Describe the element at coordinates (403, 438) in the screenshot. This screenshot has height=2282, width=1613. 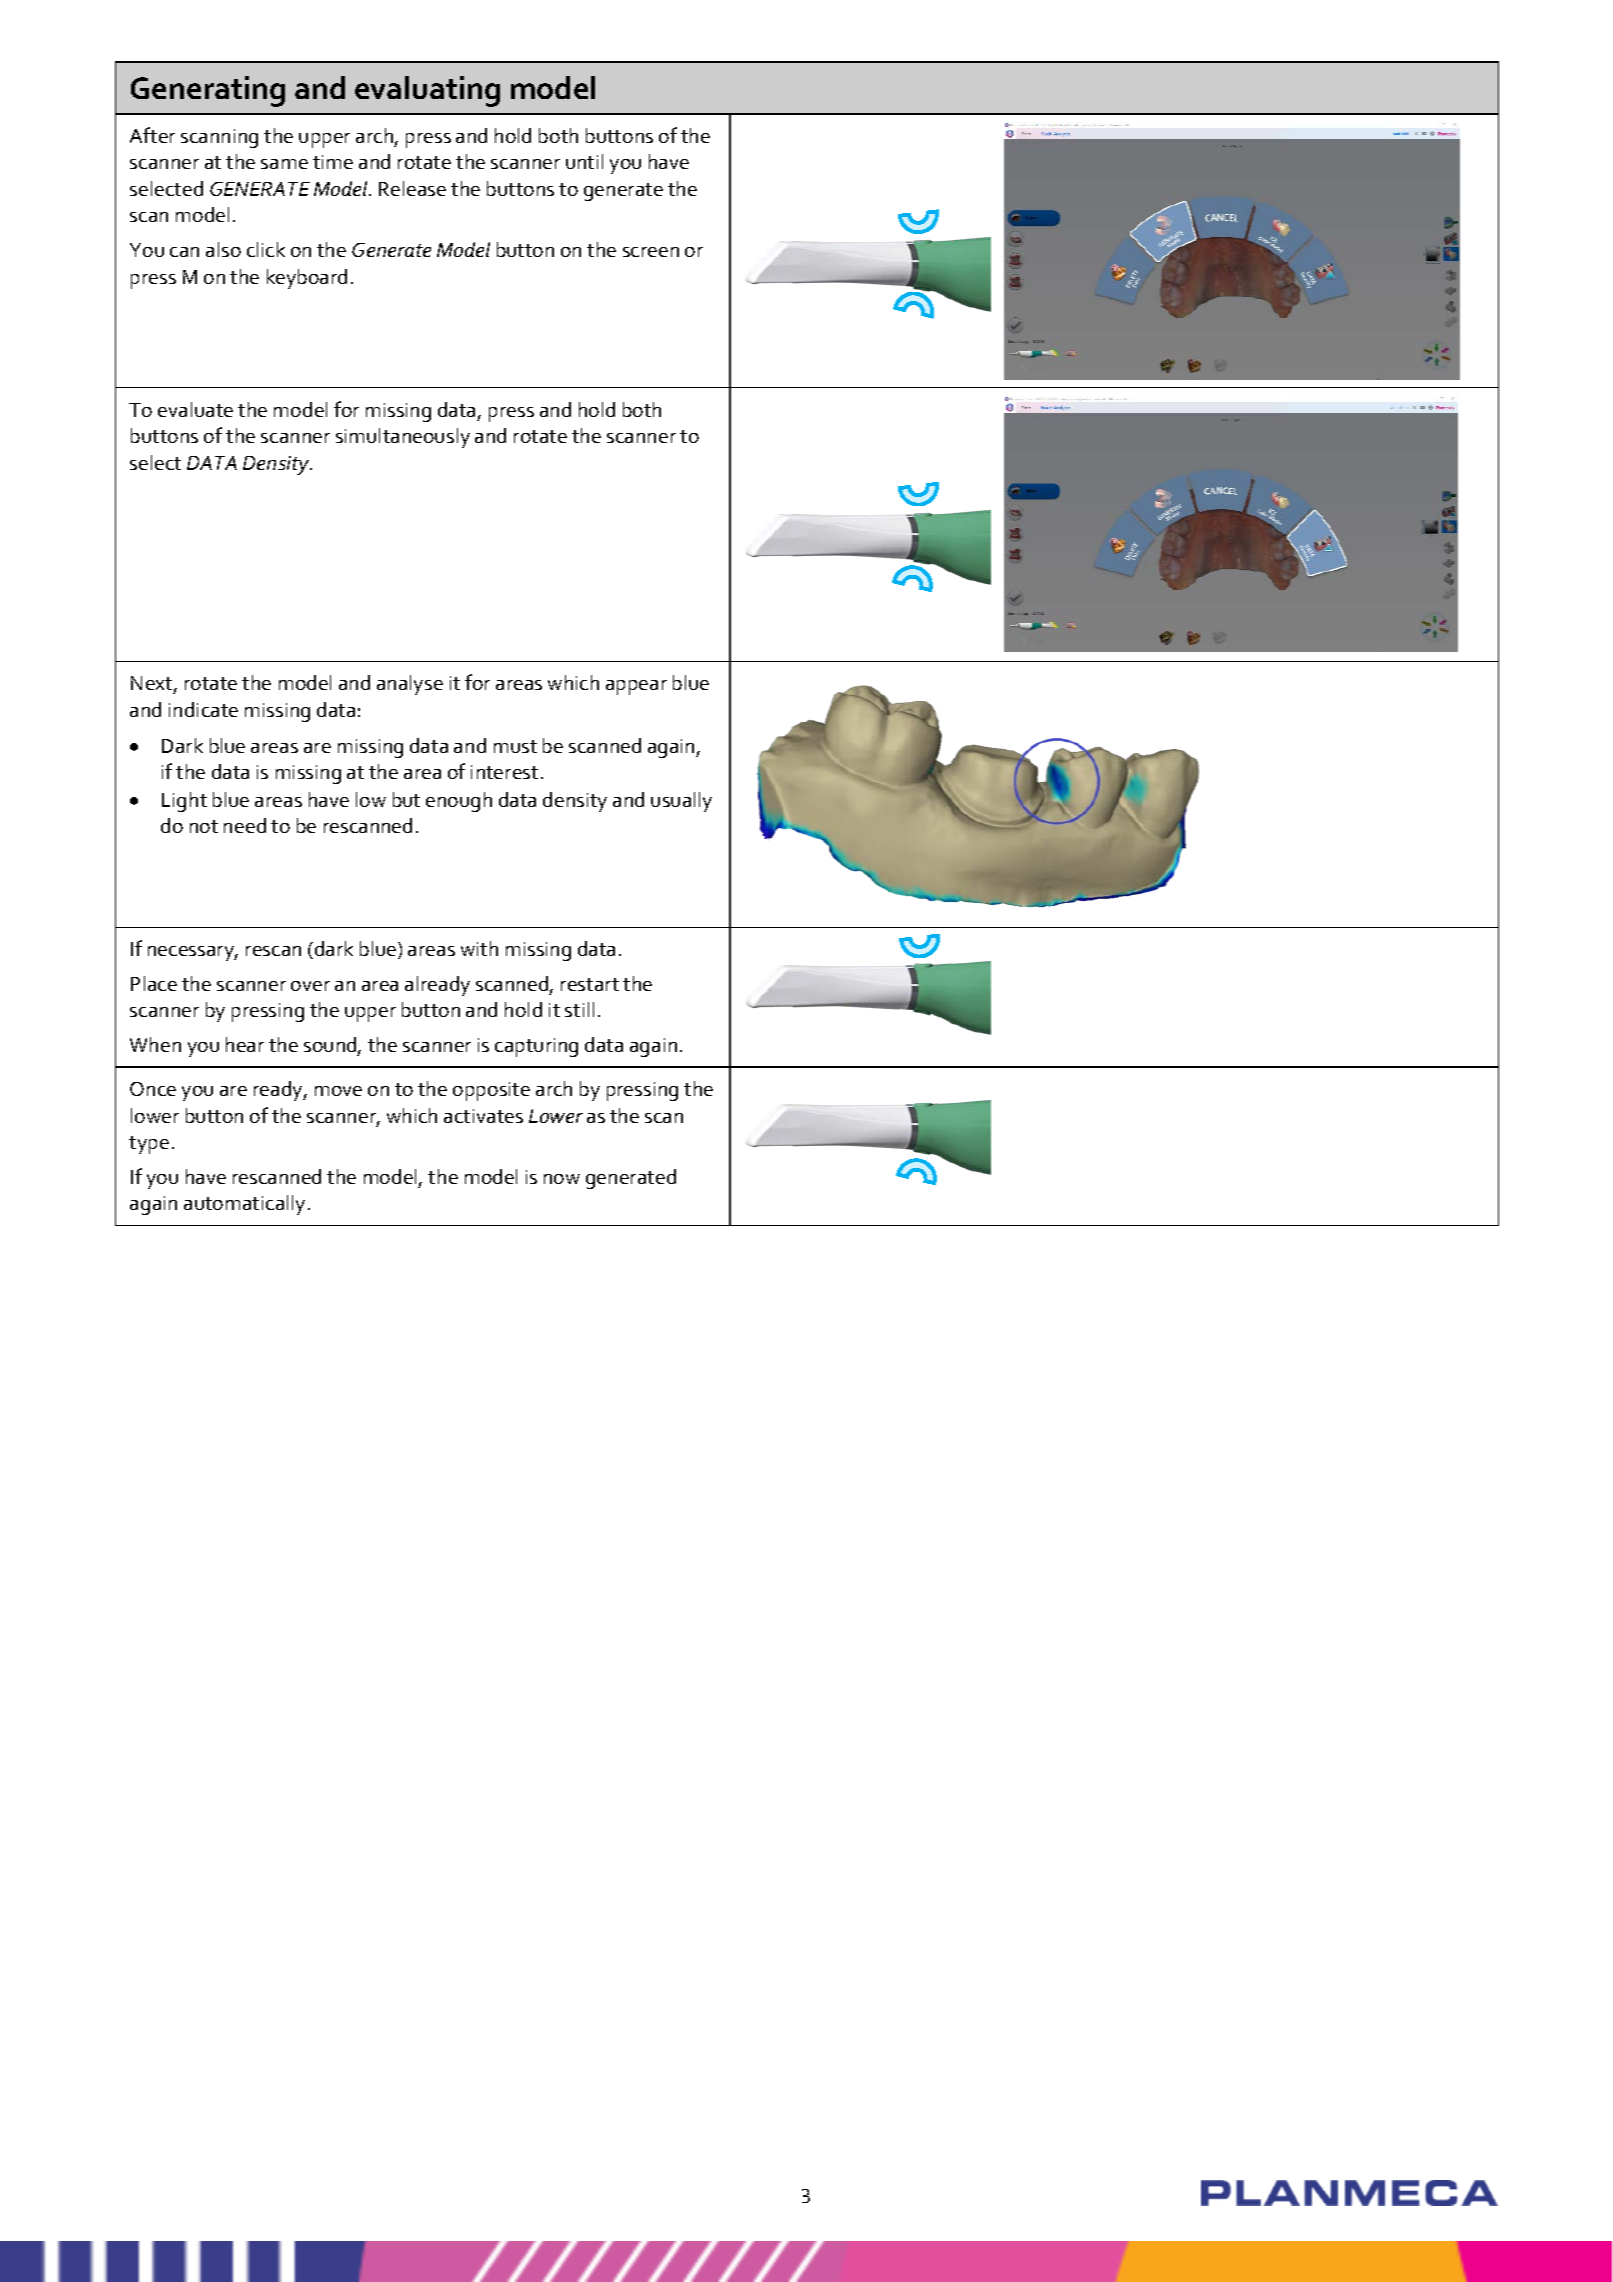
I see `simultaneously` at that location.
